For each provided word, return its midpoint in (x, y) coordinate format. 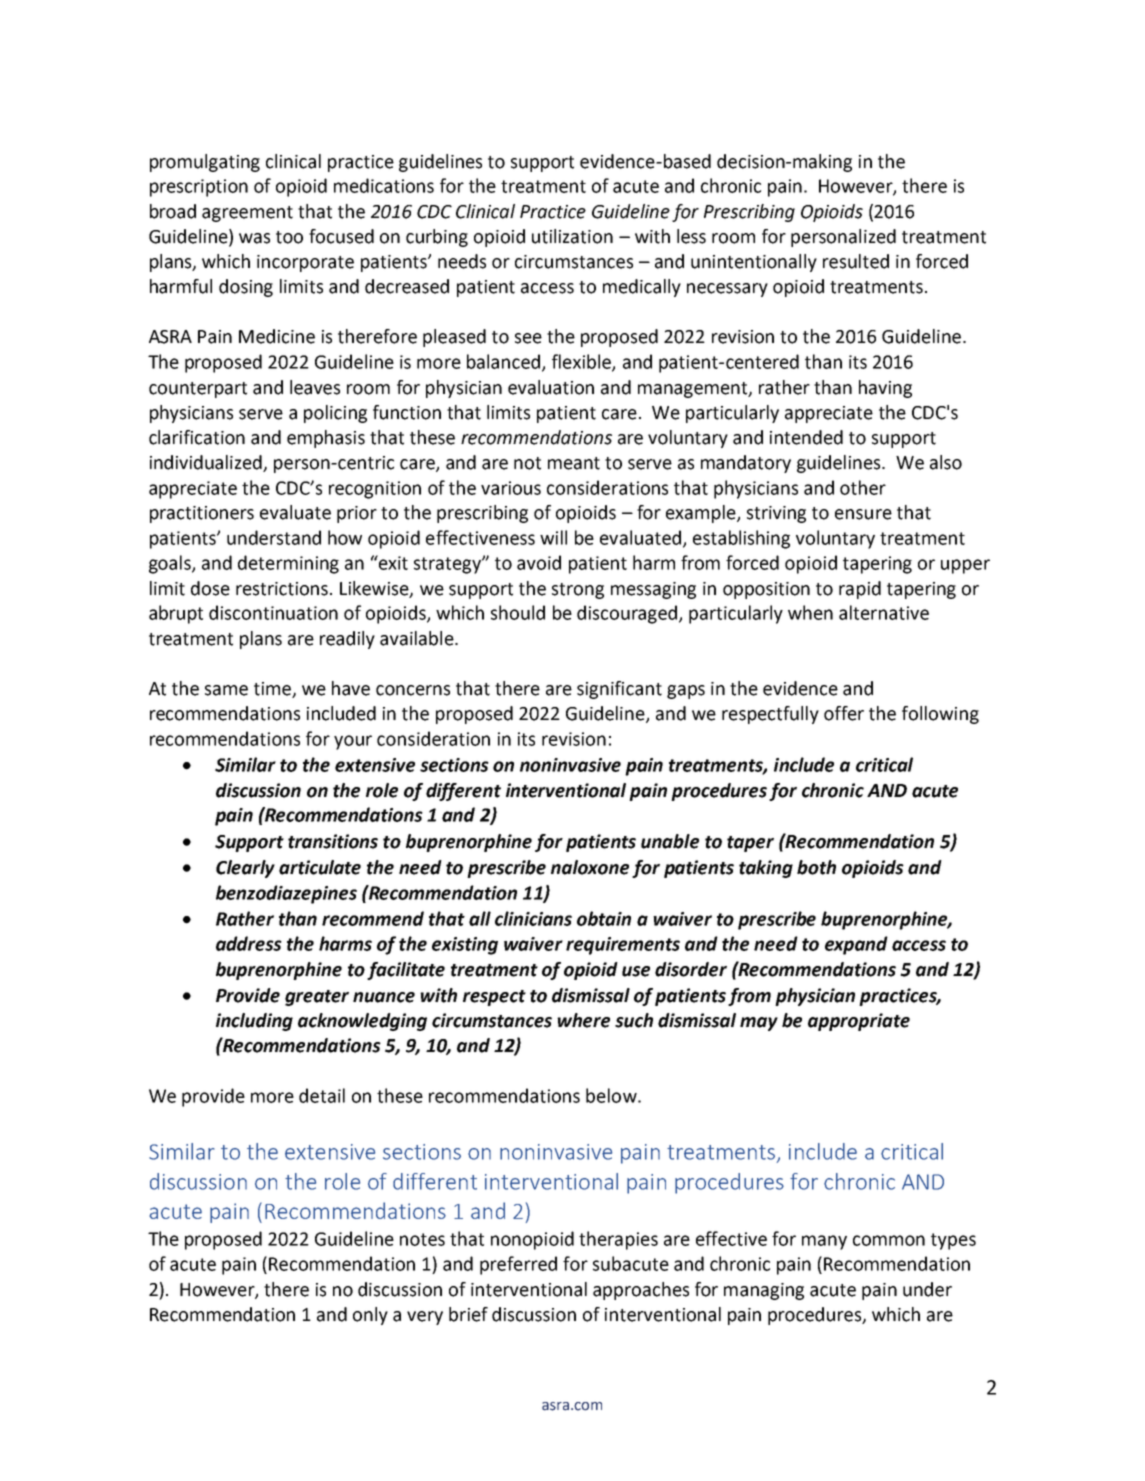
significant (619, 690)
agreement (247, 214)
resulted (856, 261)
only (370, 1316)
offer (844, 713)
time (273, 690)
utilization (572, 236)
